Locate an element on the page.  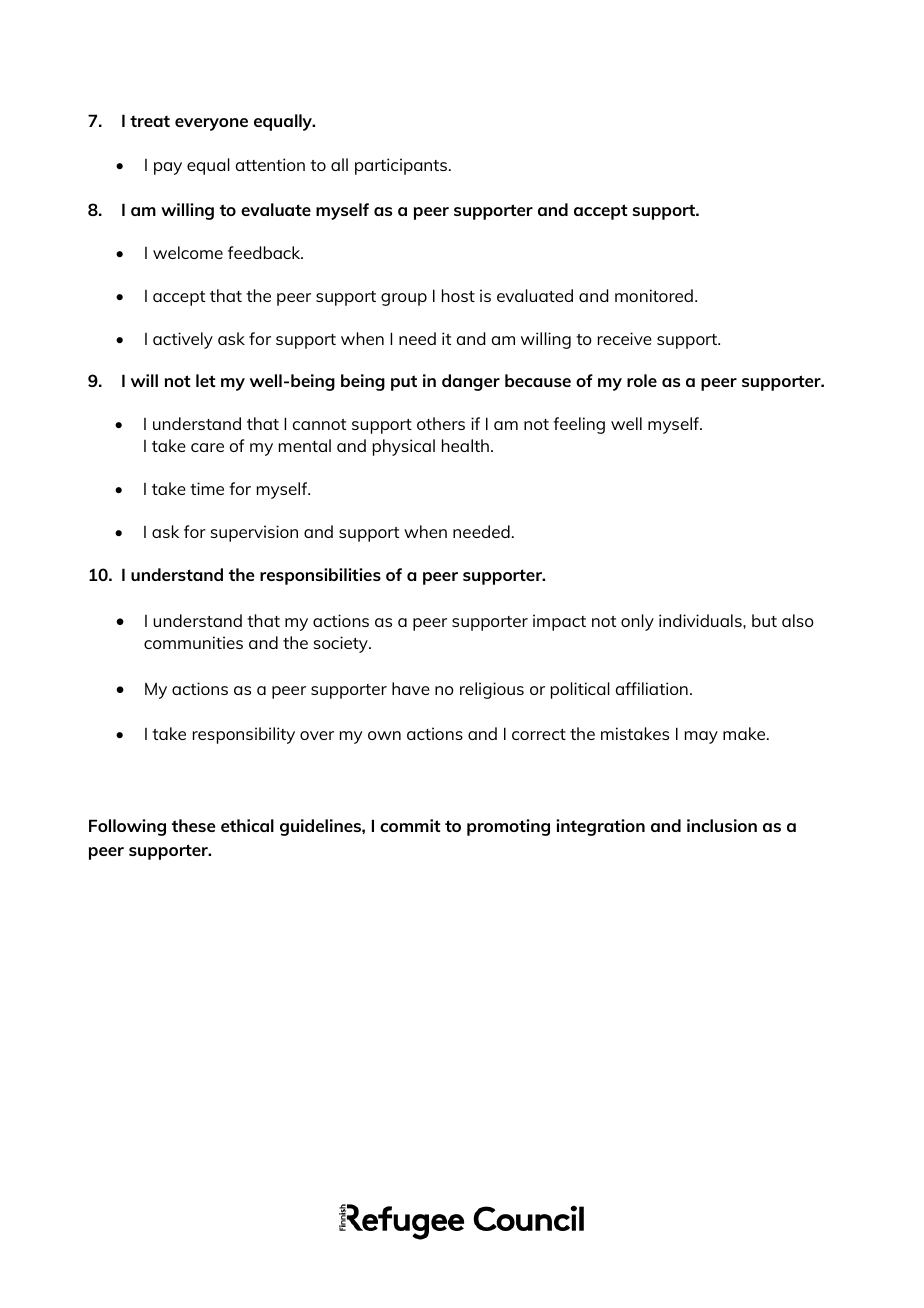
monitored is located at coordinates (654, 295).
